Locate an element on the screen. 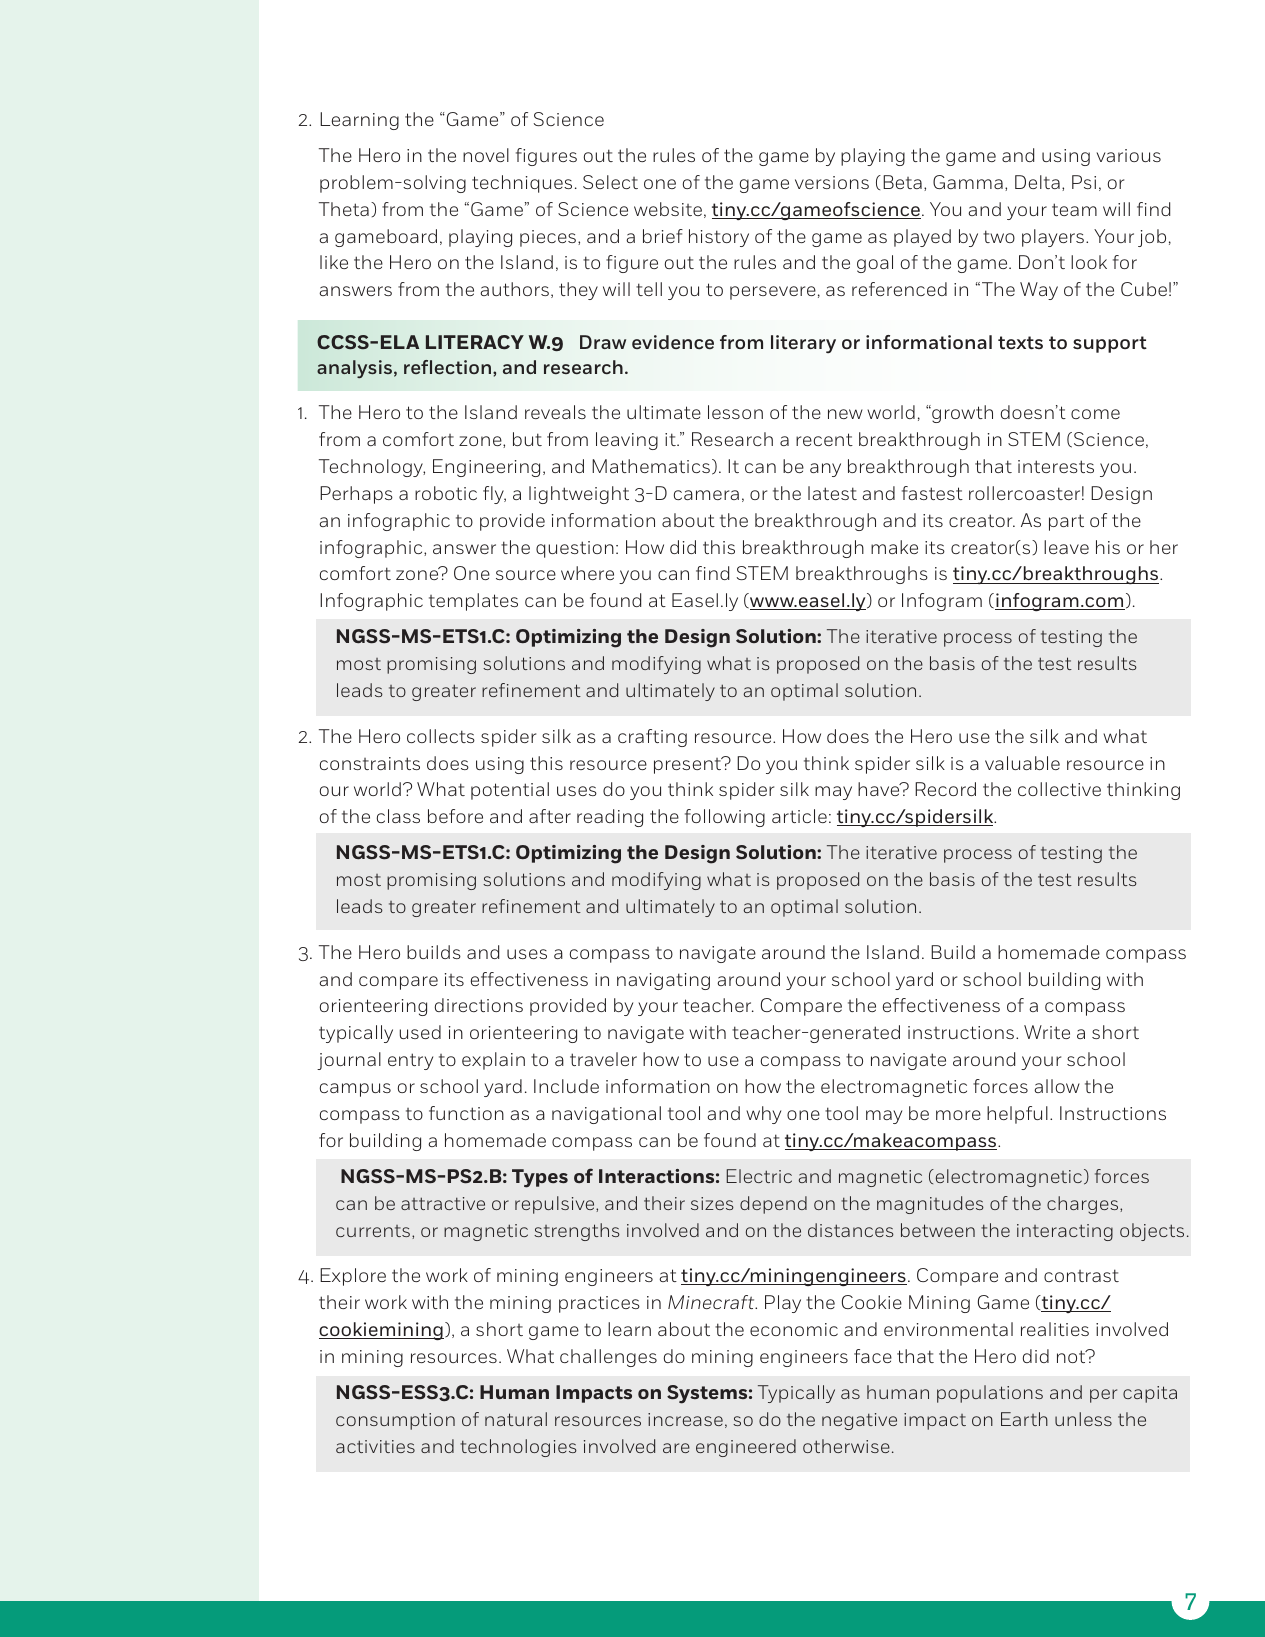 This screenshot has height=1637, width=1265. history is located at coordinates (719, 238).
